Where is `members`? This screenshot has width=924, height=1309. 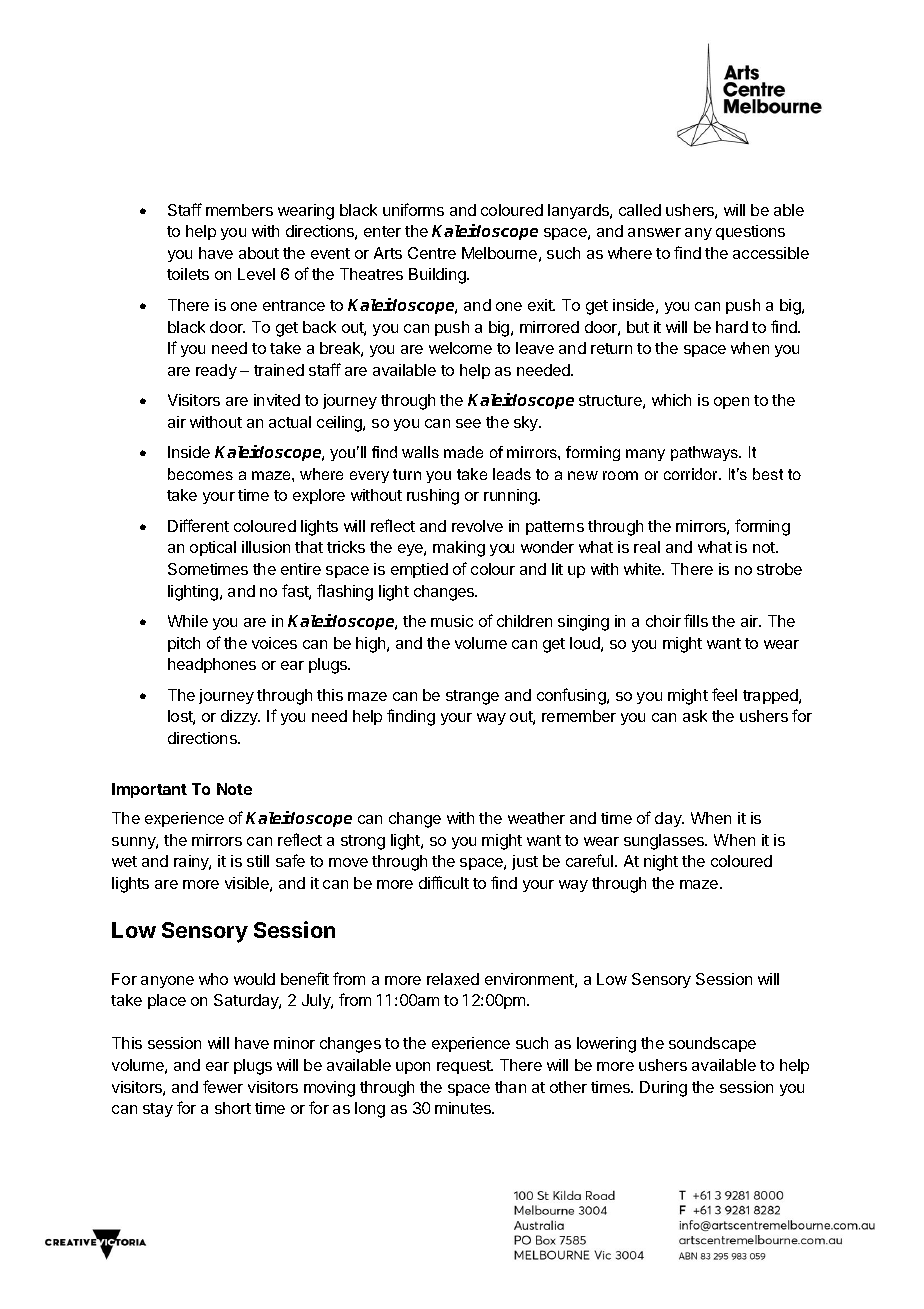 members is located at coordinates (239, 210).
